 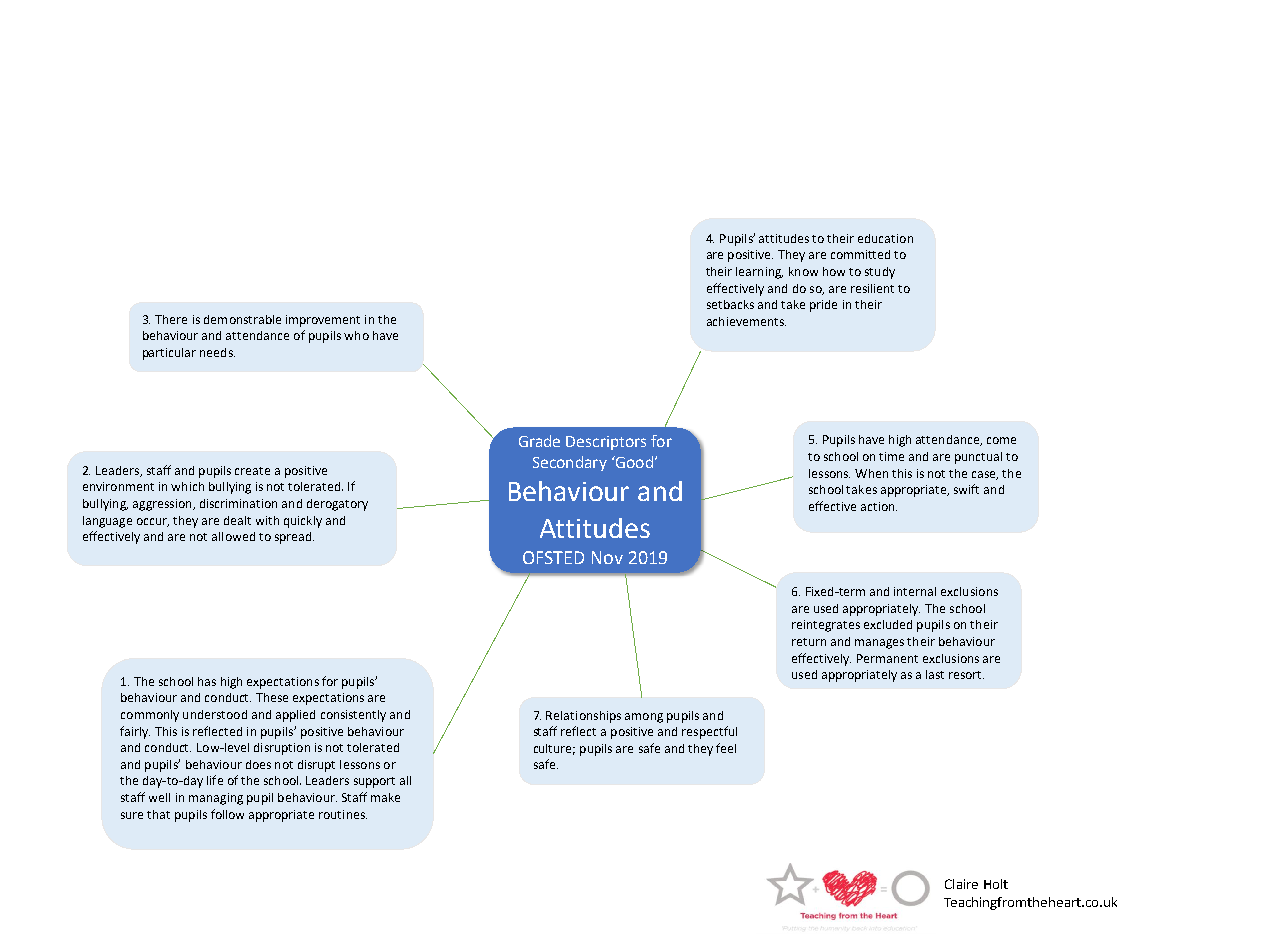 What do you see at coordinates (888, 624) in the document?
I see `excluded` at bounding box center [888, 624].
